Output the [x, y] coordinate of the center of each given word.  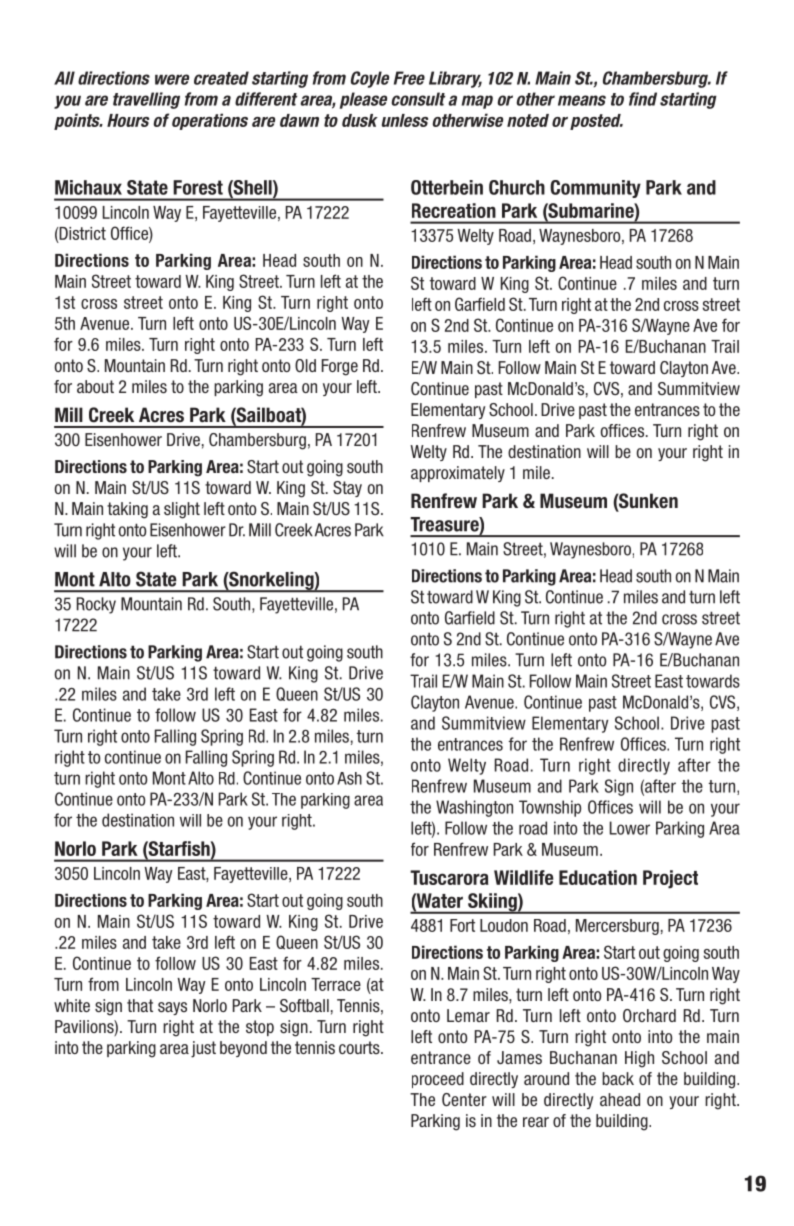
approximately [458, 474]
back [618, 1078]
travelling [146, 100]
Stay [347, 489]
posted [596, 122]
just [203, 1049]
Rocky [96, 605]
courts [360, 1047]
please [363, 100]
